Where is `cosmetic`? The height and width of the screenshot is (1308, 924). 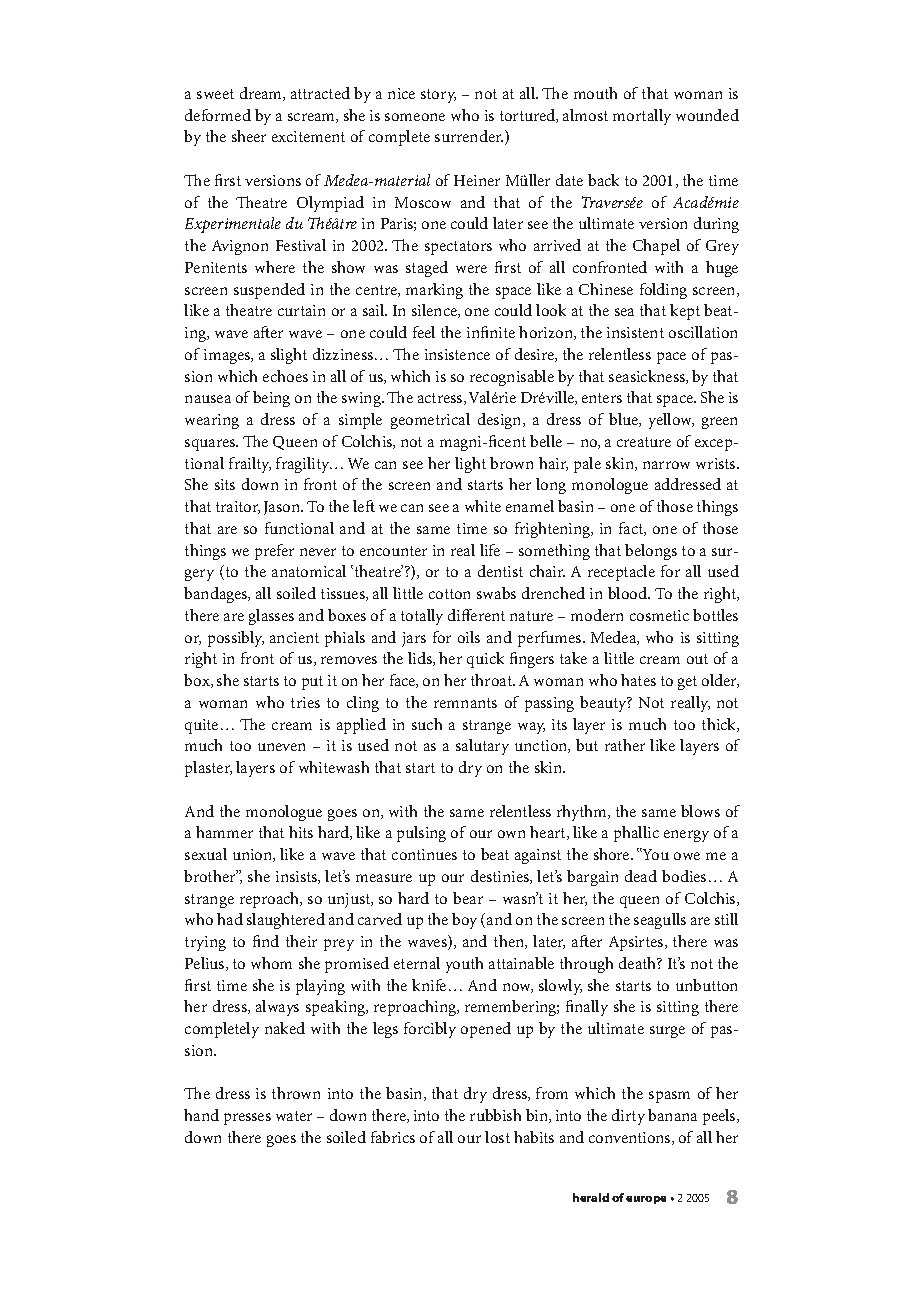 cosmetic is located at coordinates (659, 615).
